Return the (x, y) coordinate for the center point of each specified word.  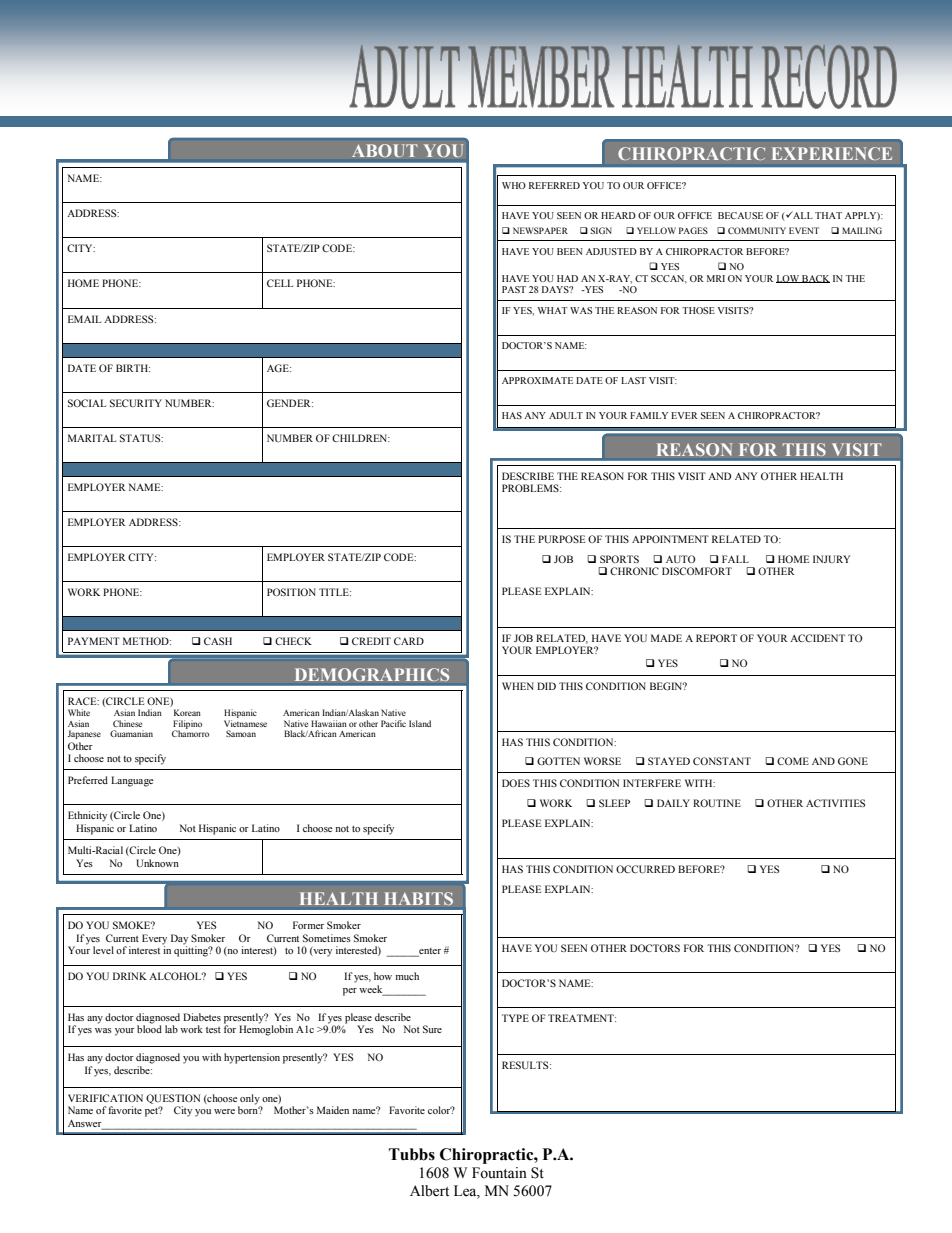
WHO (514, 185)
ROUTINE (717, 803)
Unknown (157, 863)
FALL (735, 559)
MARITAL (92, 438)
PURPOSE (561, 539)
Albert (429, 1191)
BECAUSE (740, 215)
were (224, 1111)
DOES (516, 783)
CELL (280, 283)
